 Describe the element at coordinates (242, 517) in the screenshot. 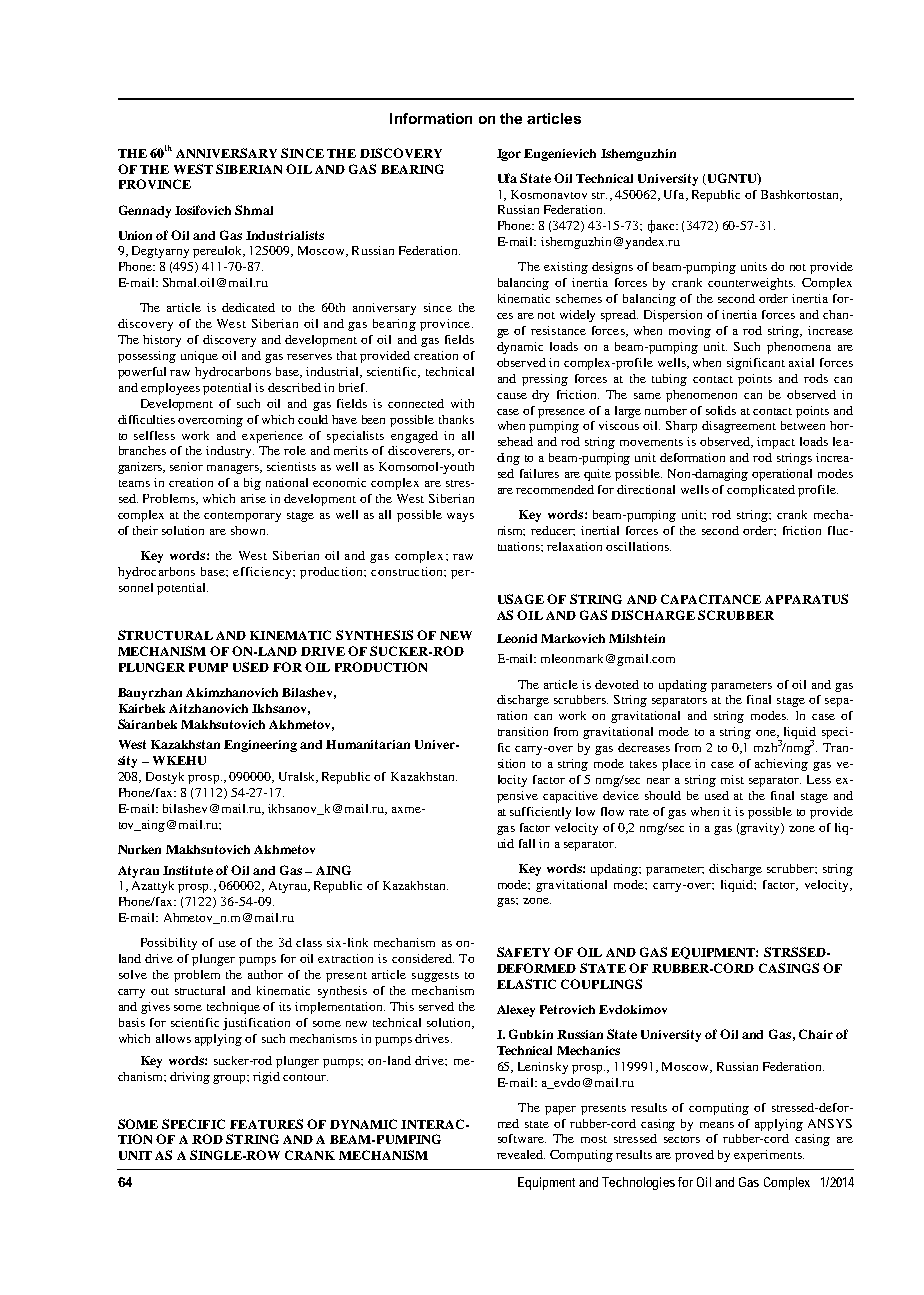

I see `contemporary` at that location.
